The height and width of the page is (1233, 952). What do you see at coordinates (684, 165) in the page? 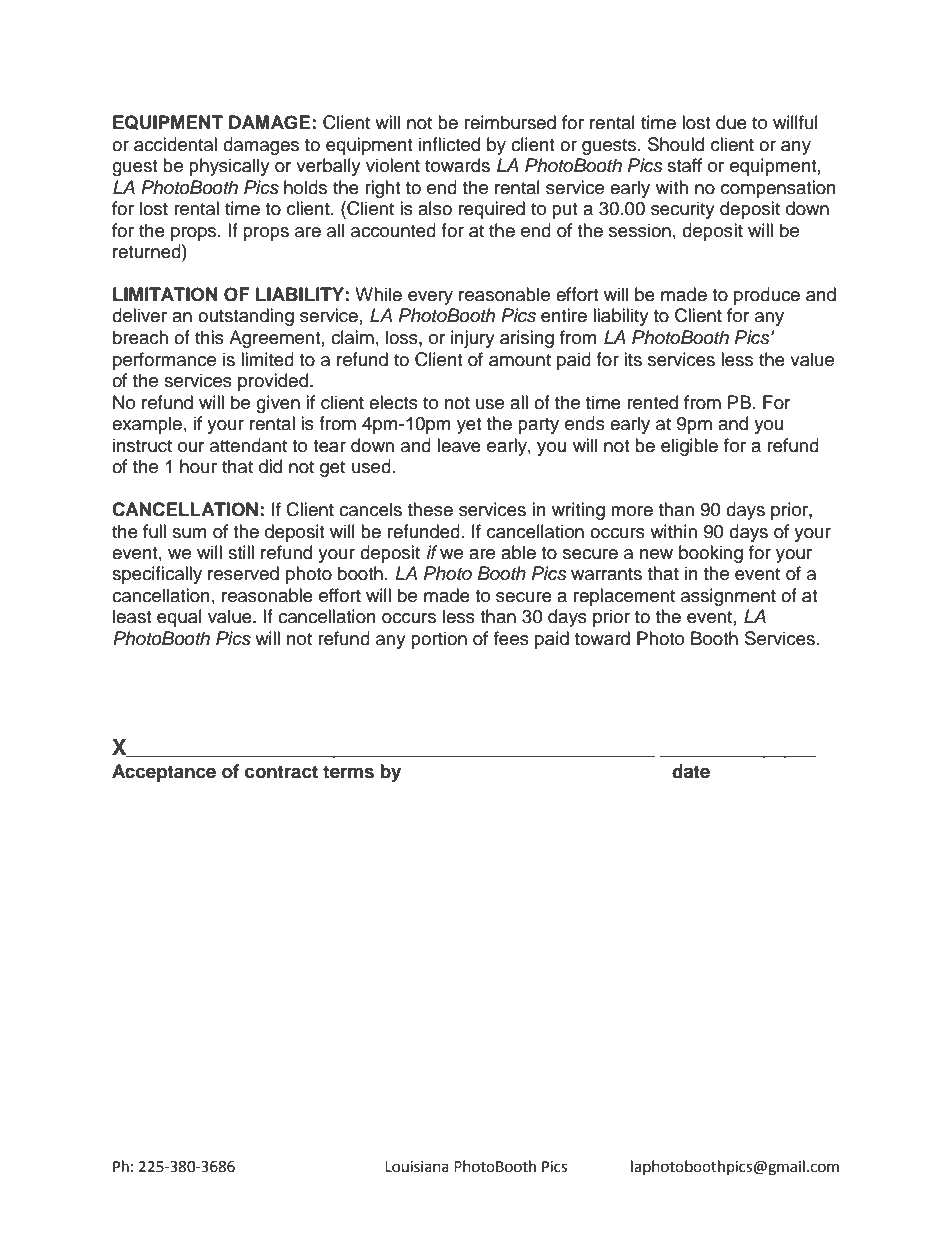
I see `staff` at bounding box center [684, 165].
